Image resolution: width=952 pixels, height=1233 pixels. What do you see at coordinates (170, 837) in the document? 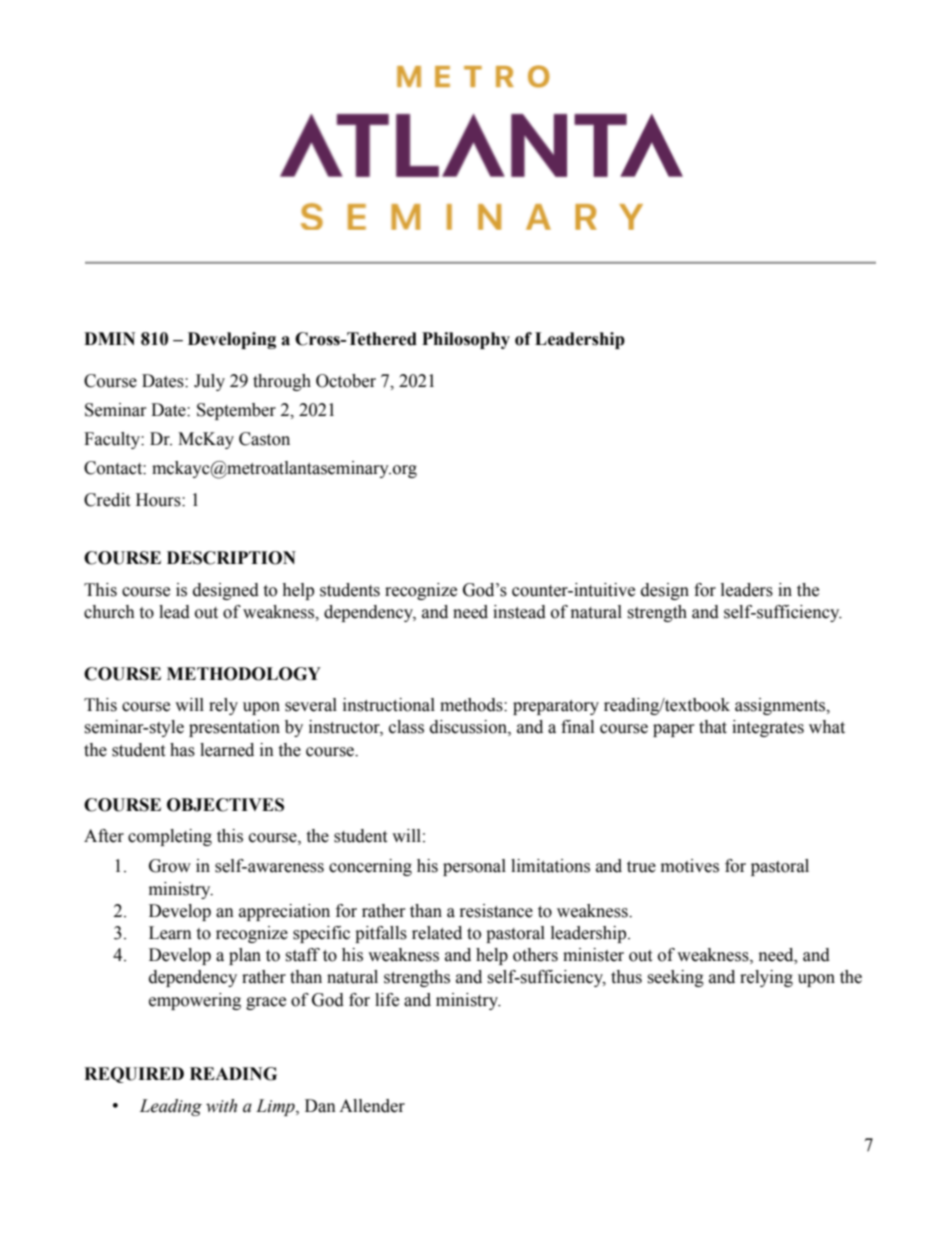
I see `completing` at bounding box center [170, 837].
